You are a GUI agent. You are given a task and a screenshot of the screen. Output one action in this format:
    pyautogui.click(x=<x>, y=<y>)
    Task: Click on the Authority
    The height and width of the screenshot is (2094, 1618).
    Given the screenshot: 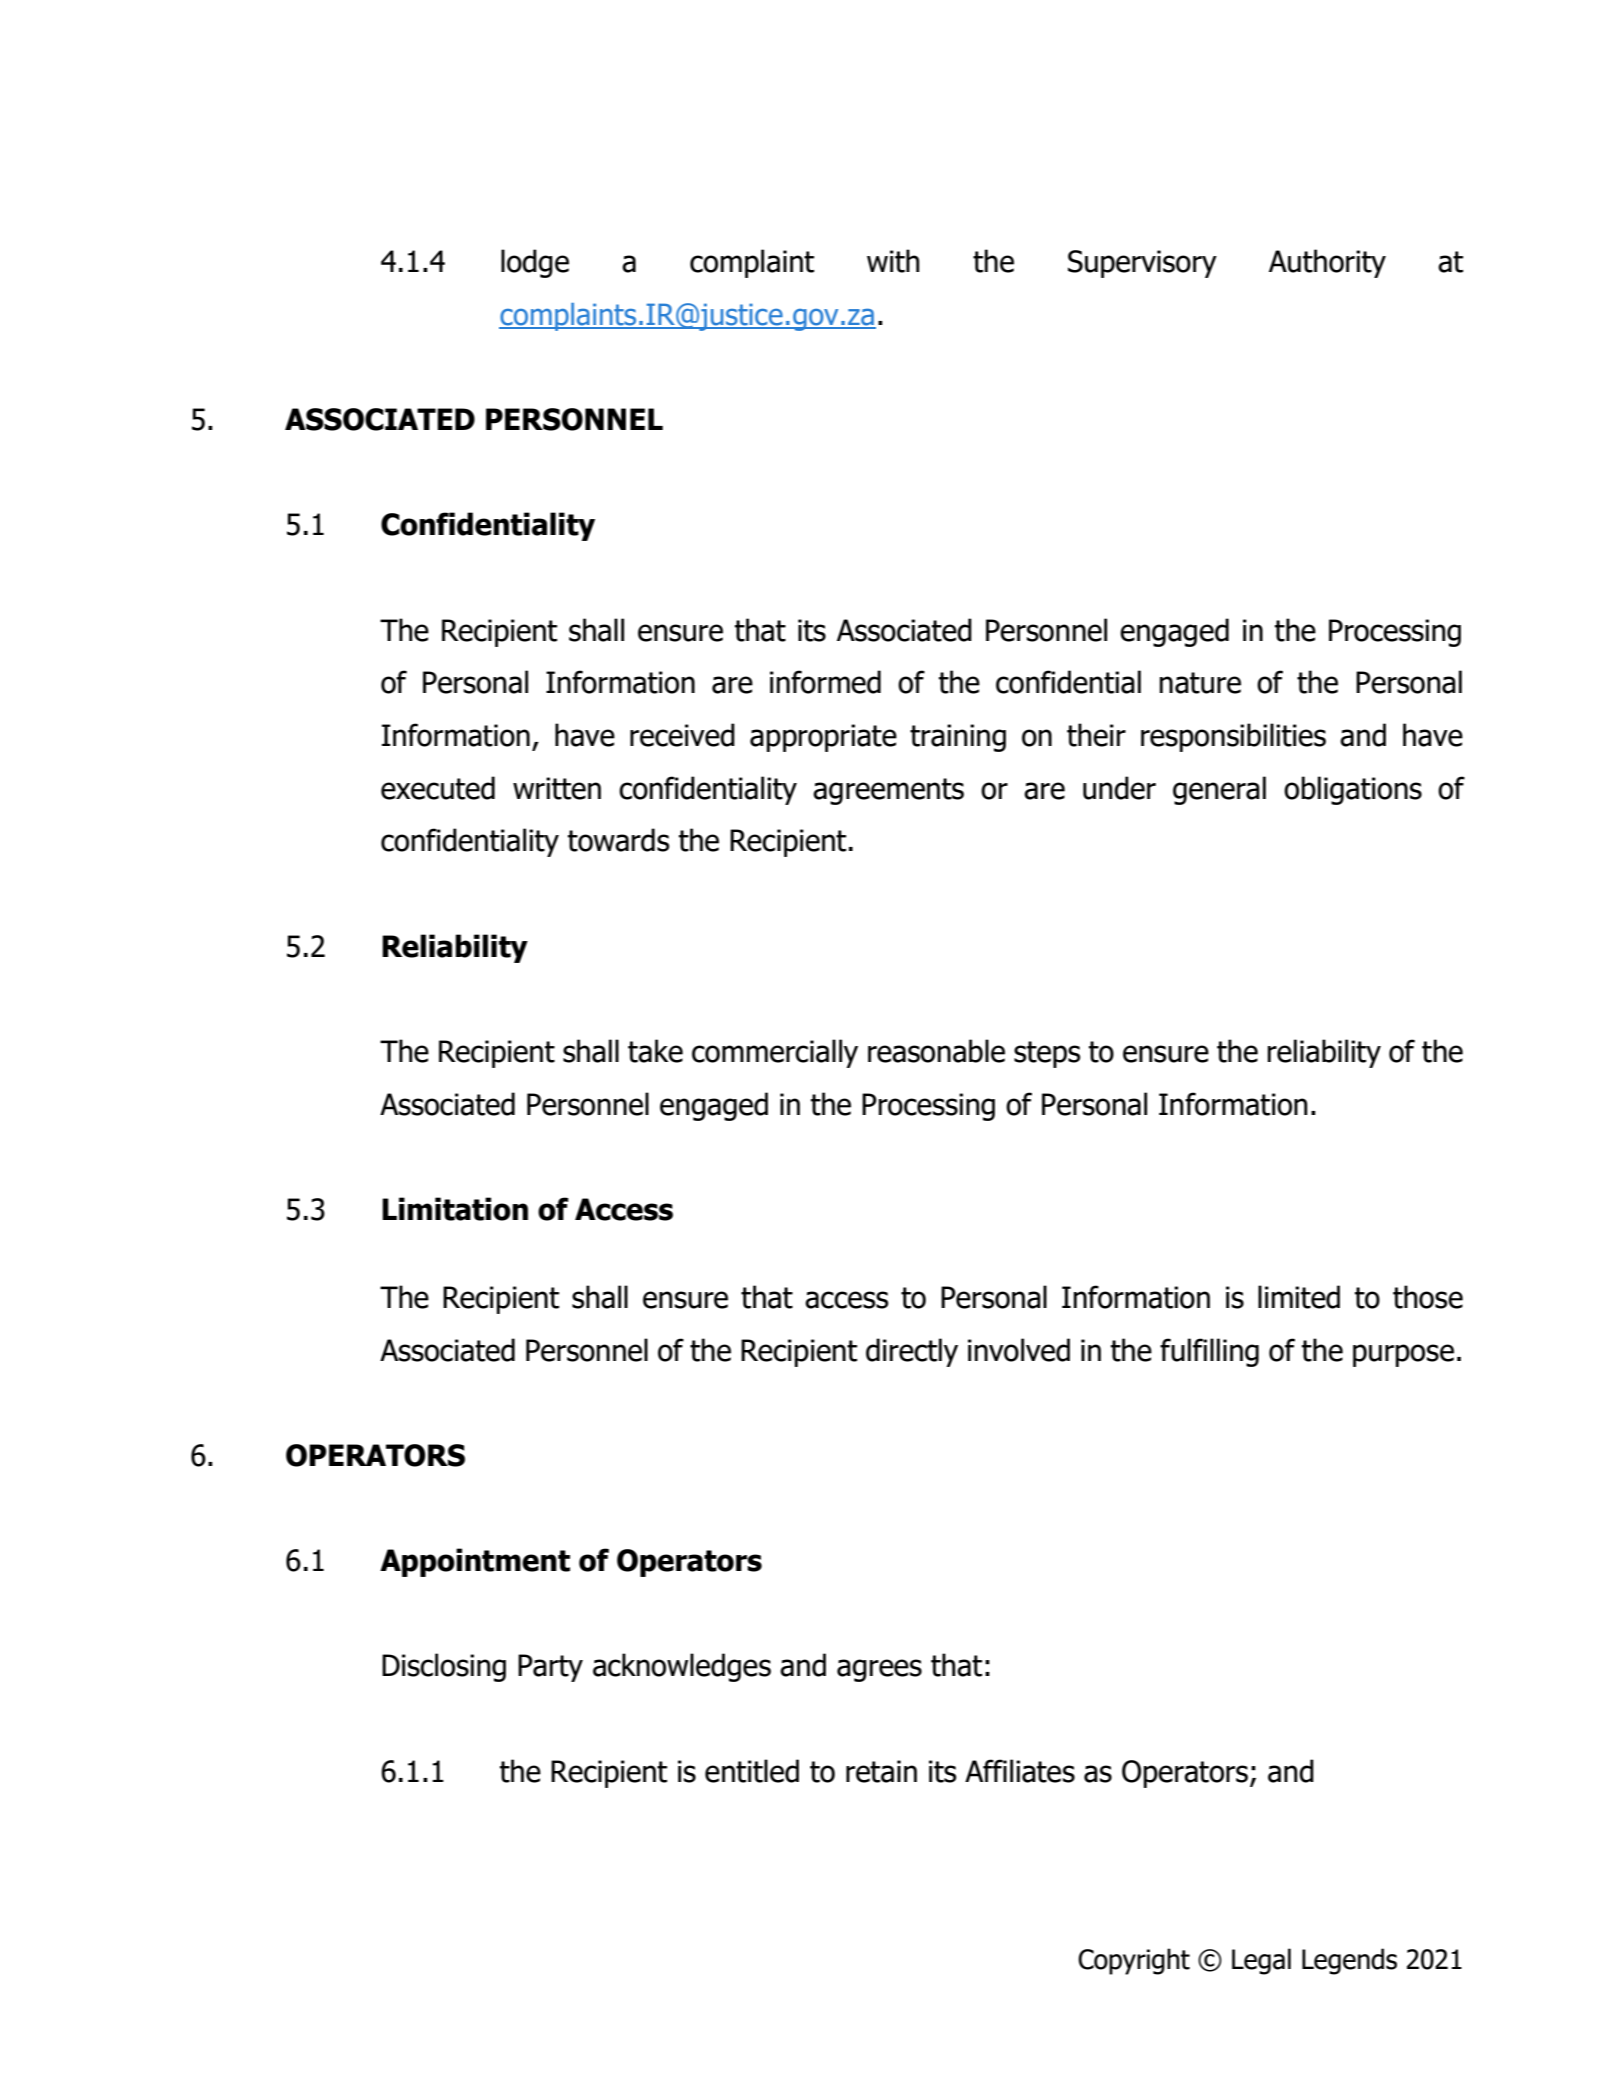 What is the action you would take?
    pyautogui.click(x=1327, y=263)
